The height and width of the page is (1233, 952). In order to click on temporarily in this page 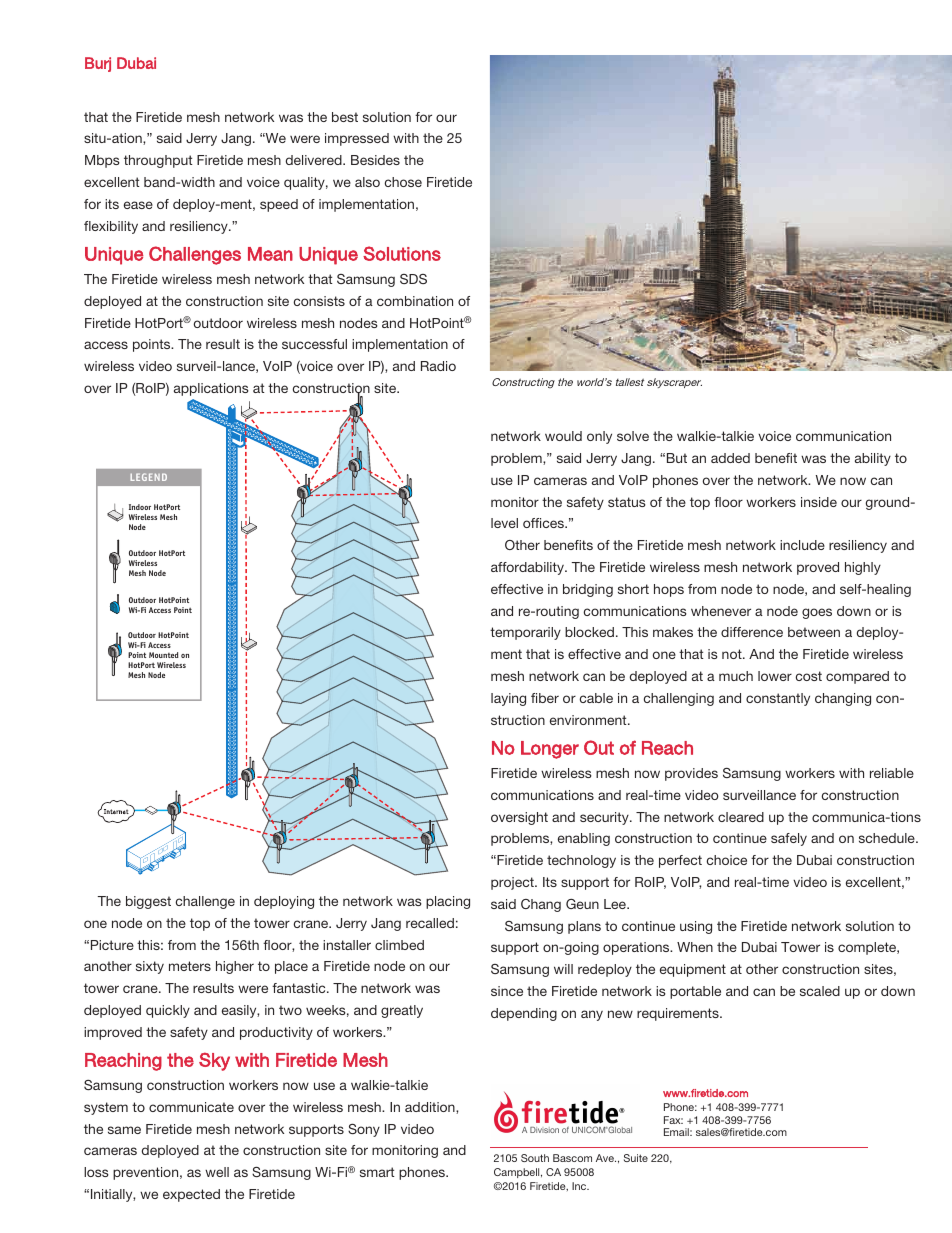, I will do `click(525, 633)`.
